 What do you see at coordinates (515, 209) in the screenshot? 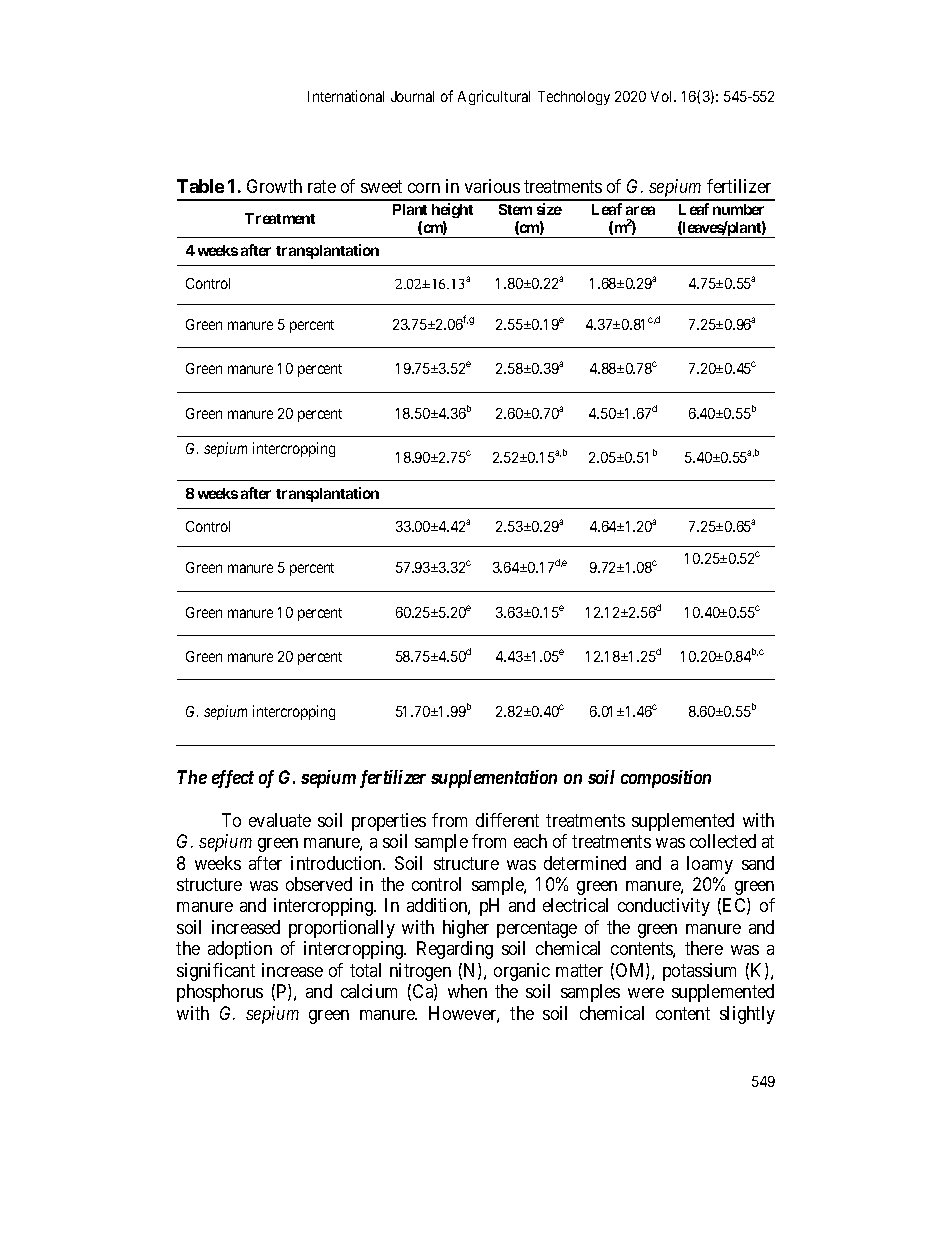
I see `Stem` at bounding box center [515, 209].
